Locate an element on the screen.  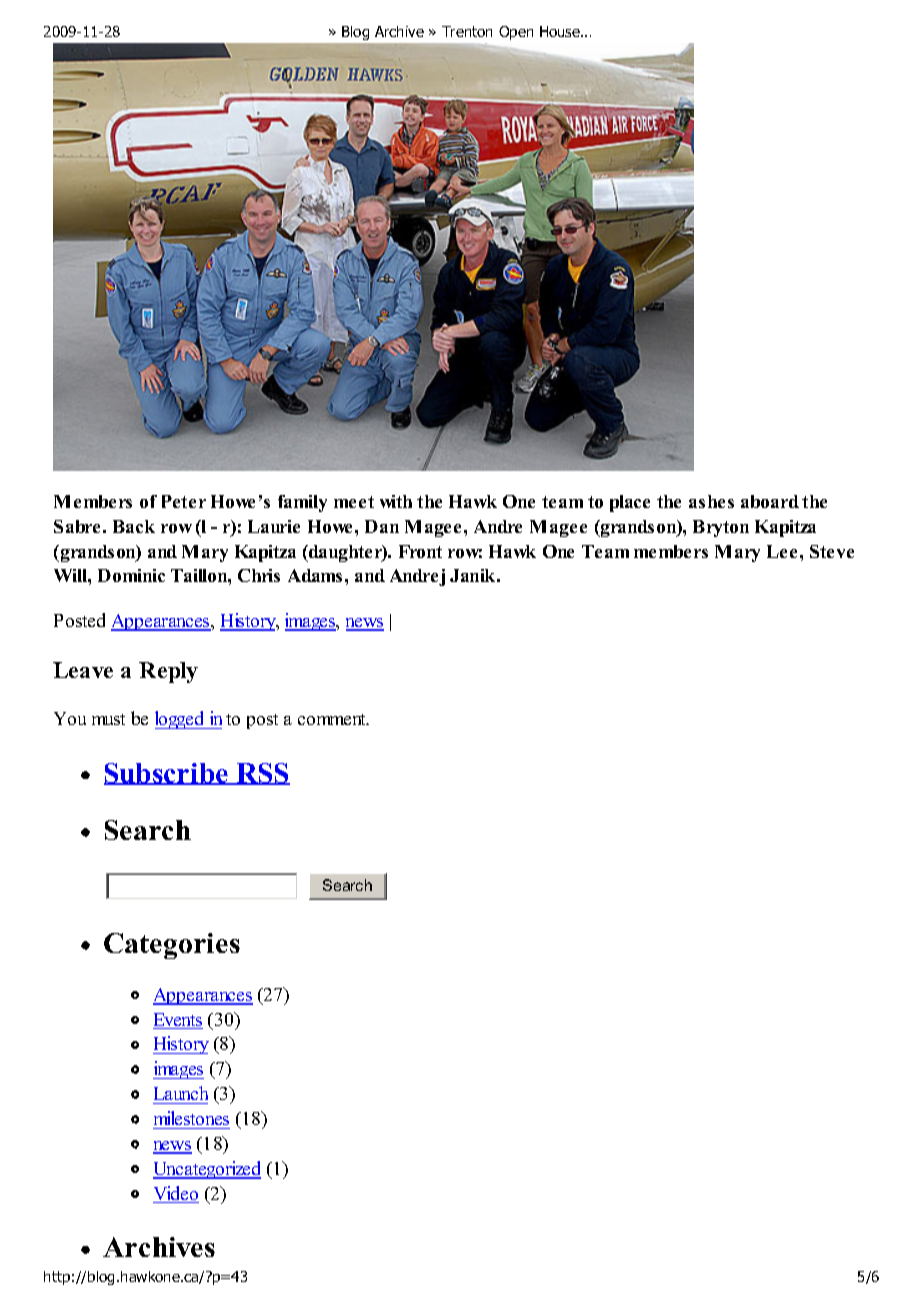
Open is located at coordinates (516, 33).
